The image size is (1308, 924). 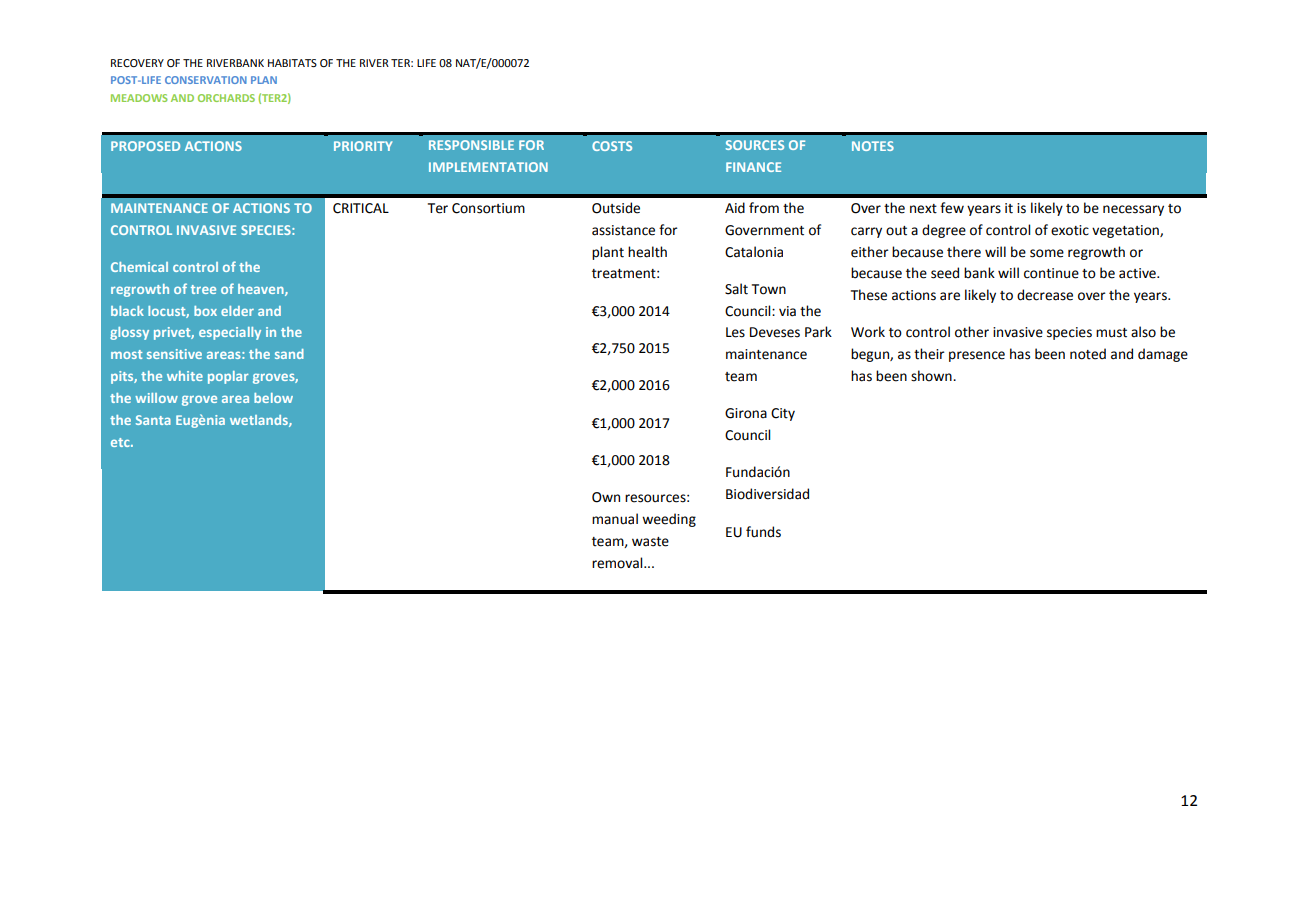 What do you see at coordinates (361, 208) in the image?
I see `CRITICAL` at bounding box center [361, 208].
